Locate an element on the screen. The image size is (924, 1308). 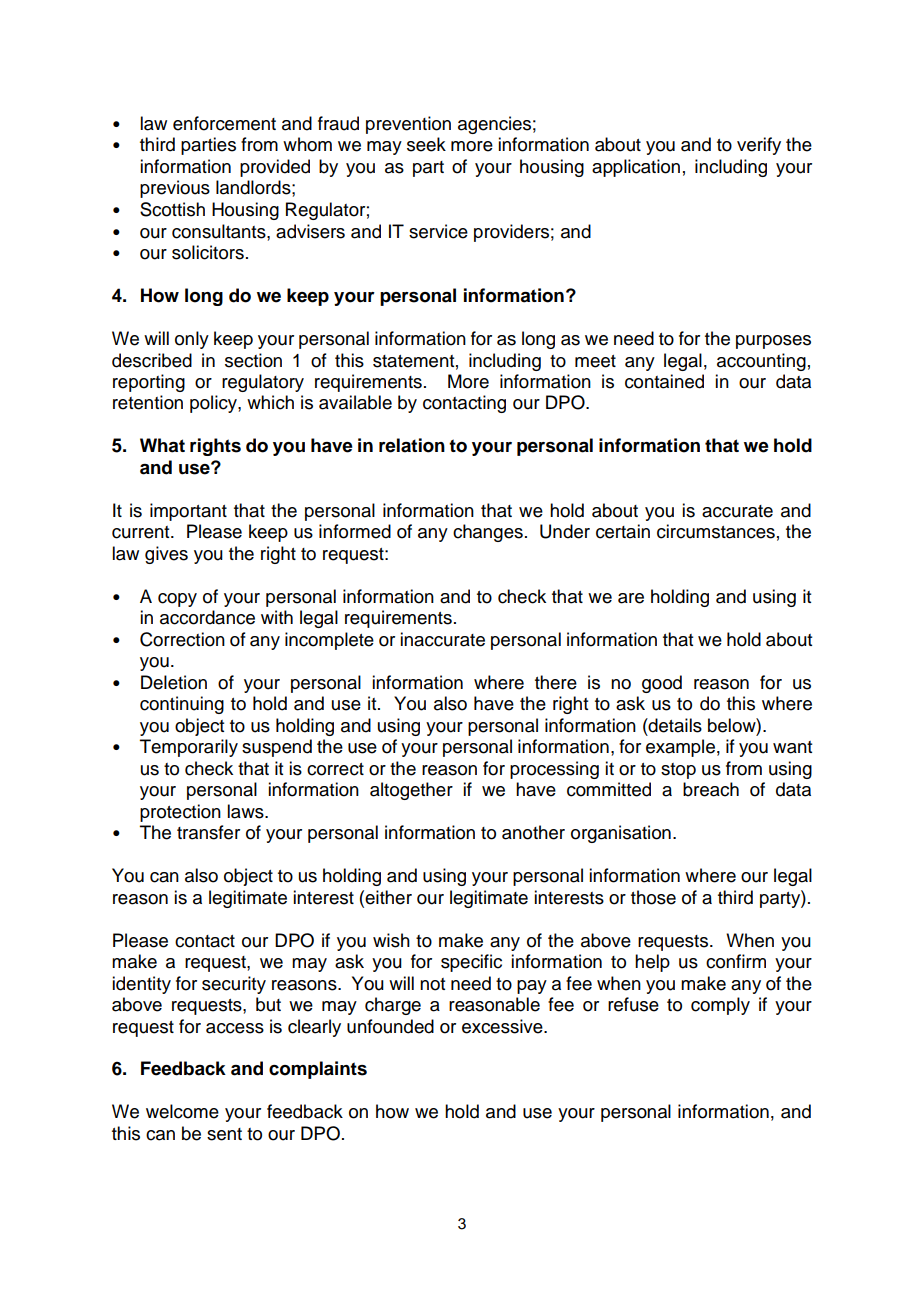
meet is located at coordinates (595, 361).
